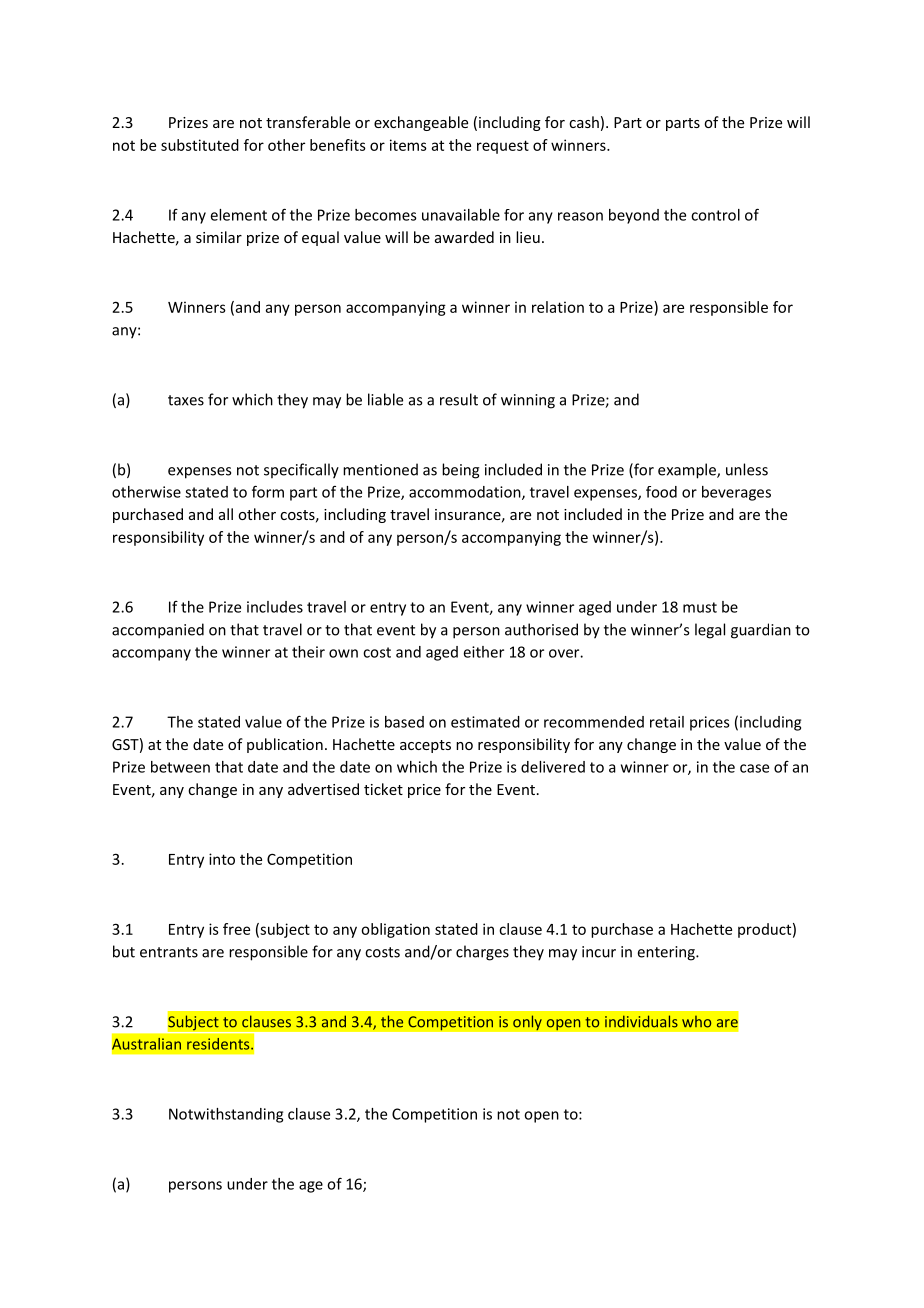 The width and height of the screenshot is (924, 1308). Describe the element at coordinates (408, 145) in the screenshot. I see `items` at that location.
